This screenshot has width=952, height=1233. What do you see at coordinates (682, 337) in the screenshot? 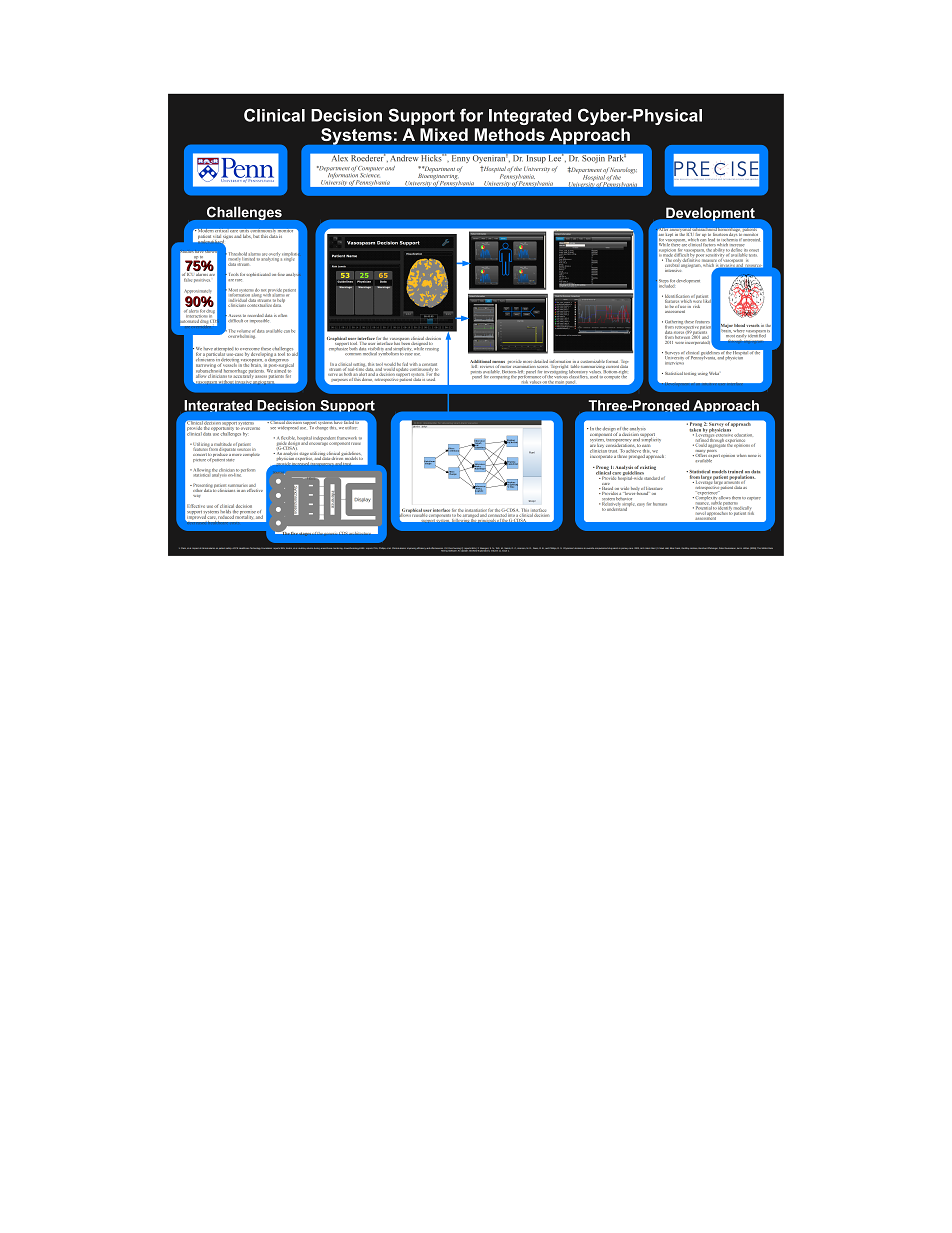
I see `between` at bounding box center [682, 337].
